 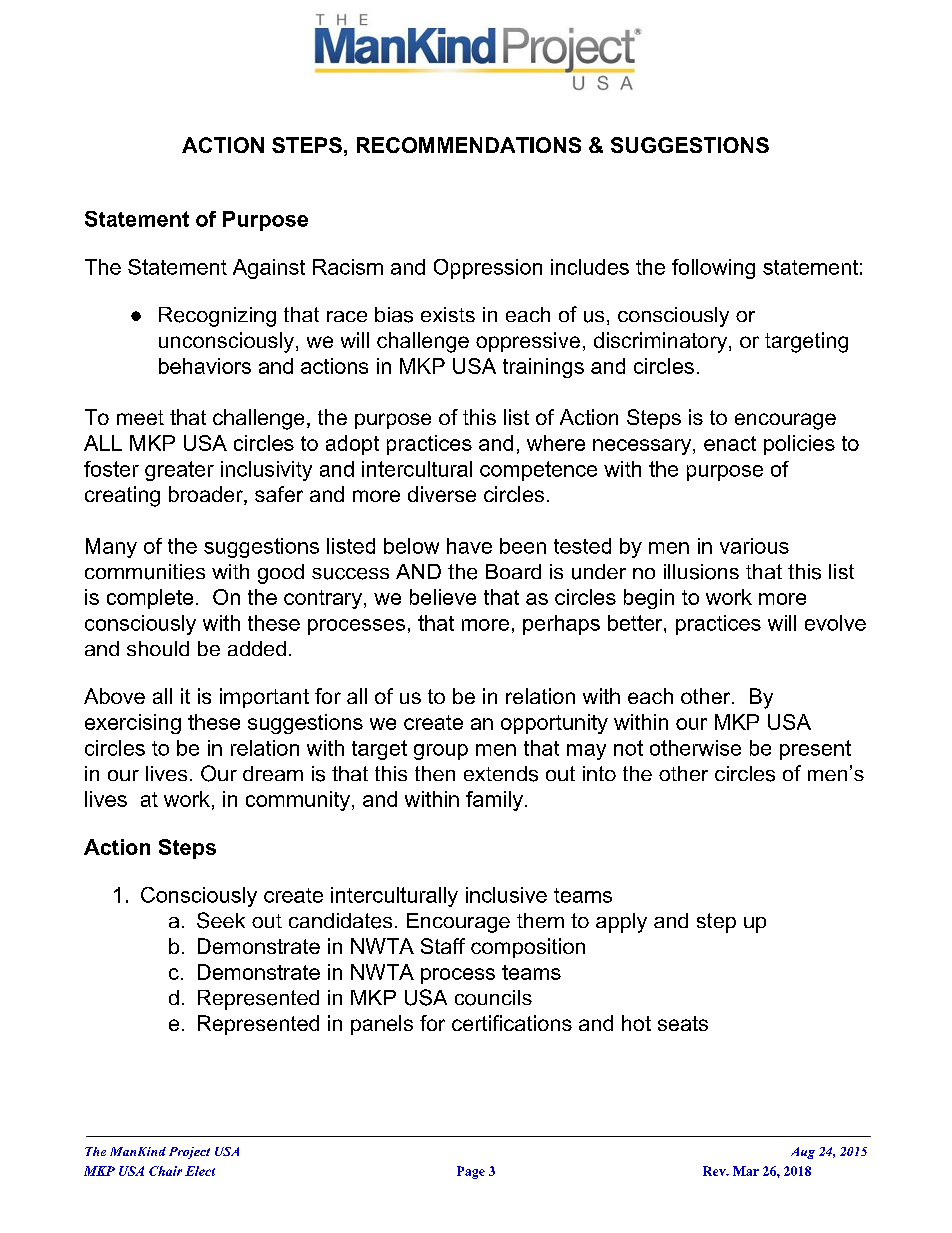 What do you see at coordinates (189, 1153) in the screenshot?
I see `Project` at bounding box center [189, 1153].
